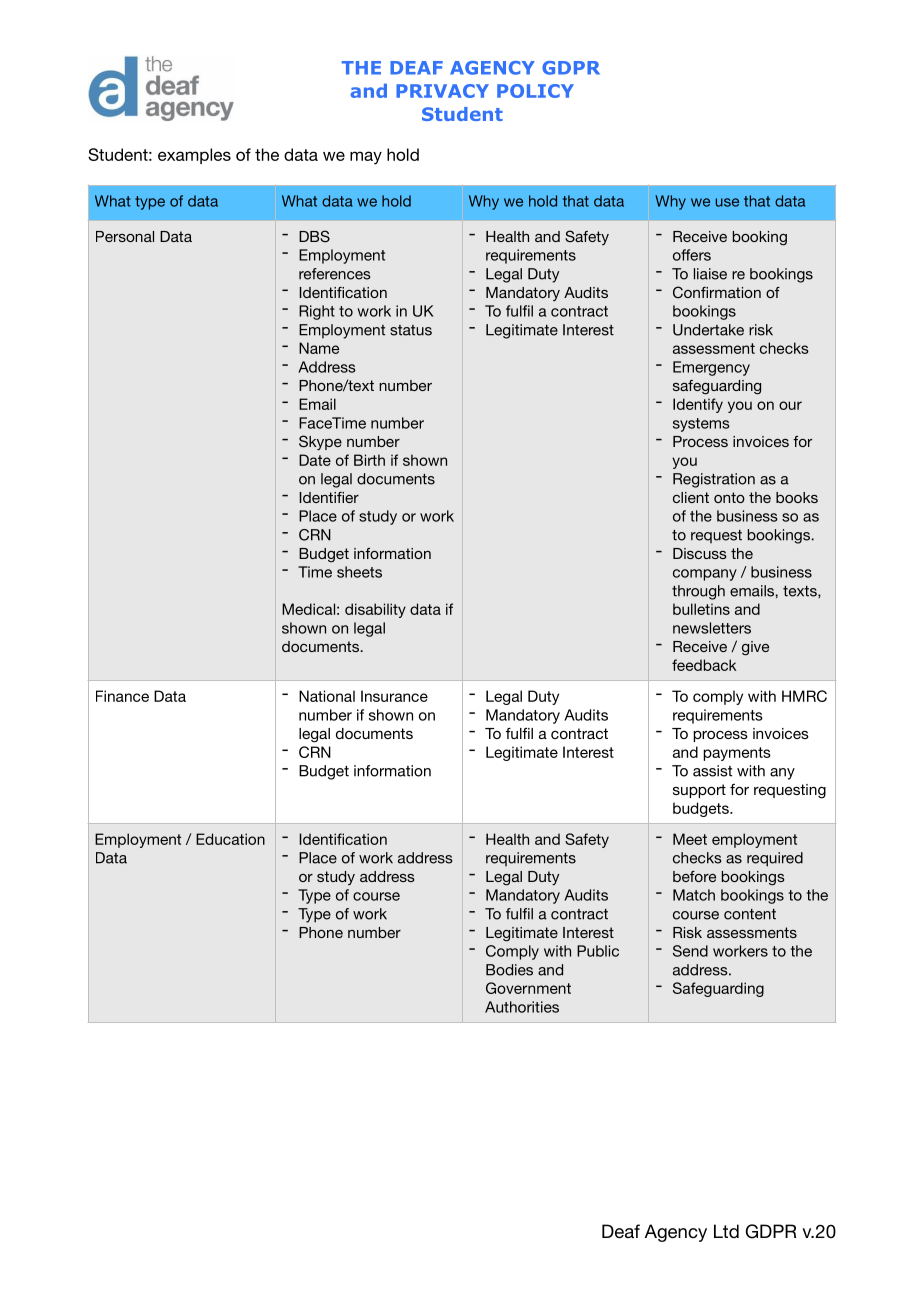  I want to click on use, so click(727, 202).
